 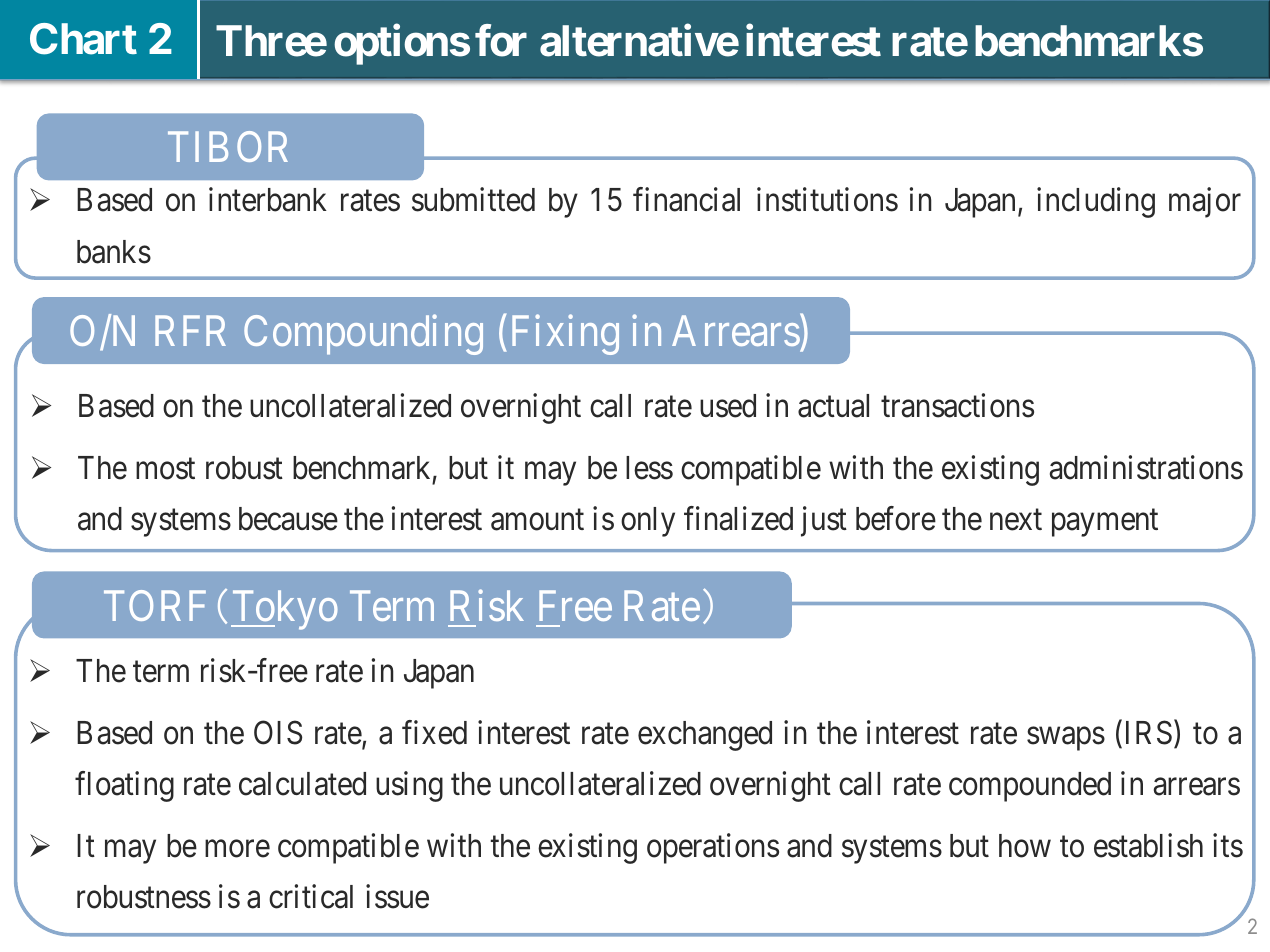 What do you see at coordinates (1148, 845) in the page?
I see `establish` at bounding box center [1148, 845].
